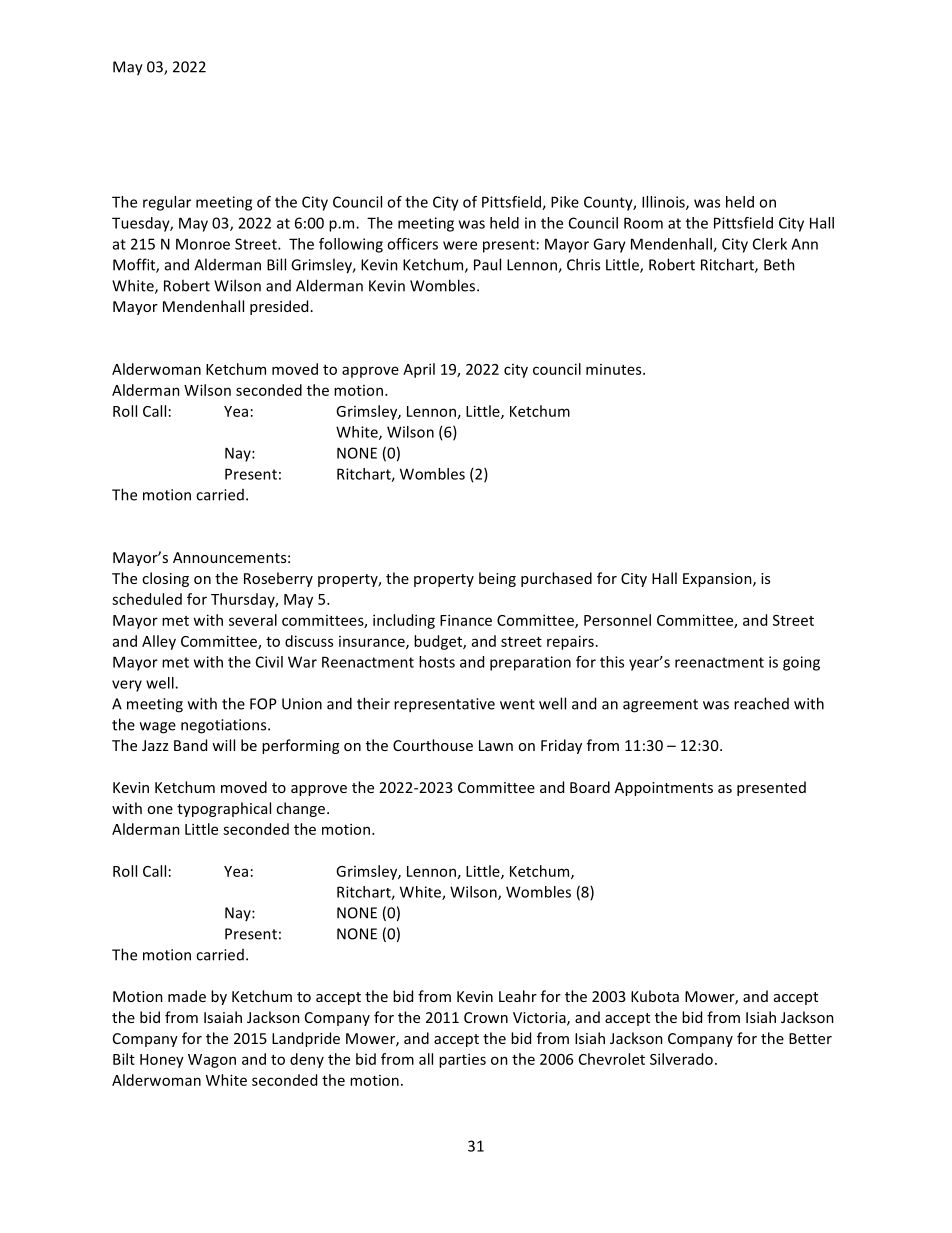 The height and width of the screenshot is (1233, 952). Describe the element at coordinates (253, 620) in the screenshot. I see `several` at that location.
